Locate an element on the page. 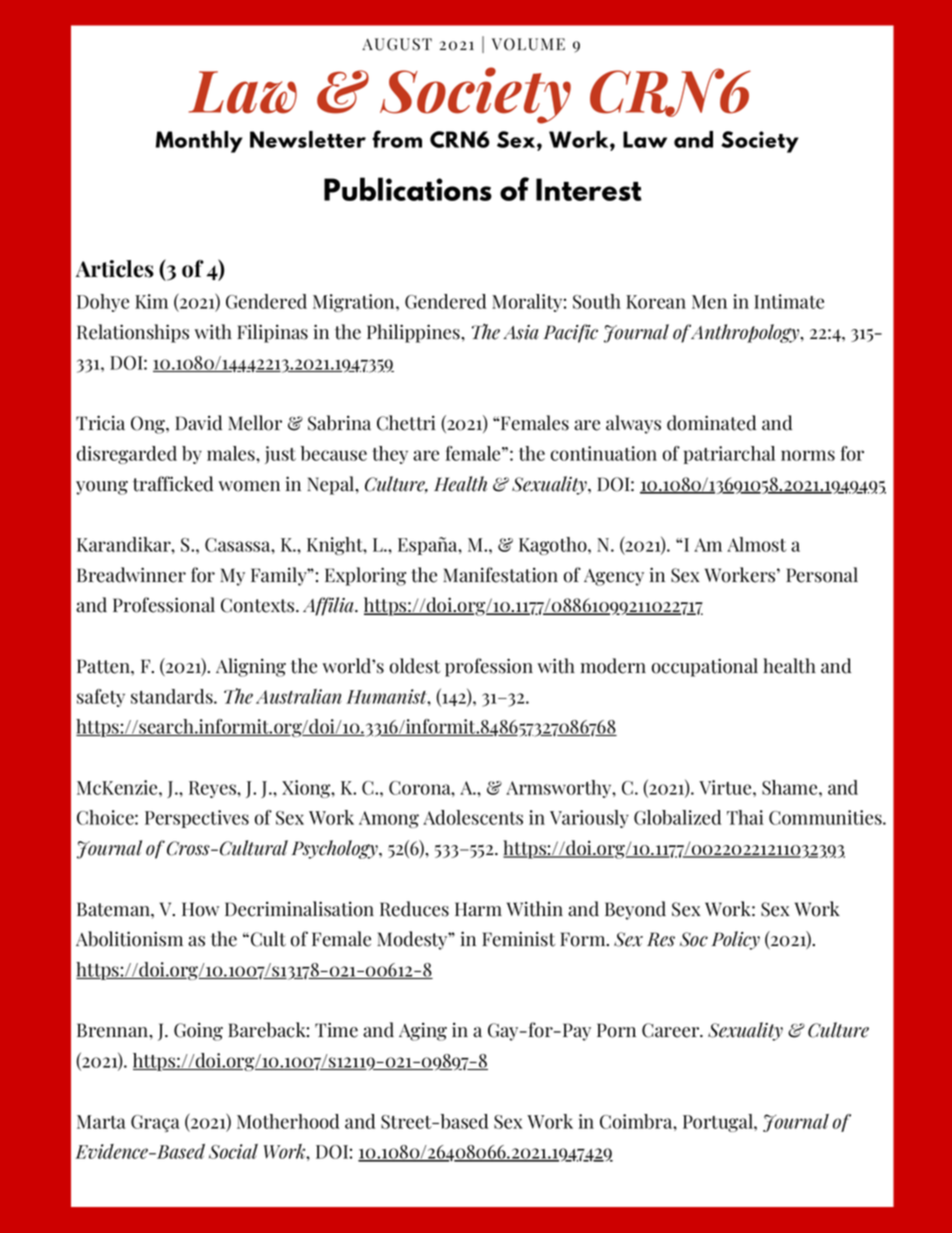 Image resolution: width=952 pixels, height=1233 pixels. Policy is located at coordinates (735, 940).
